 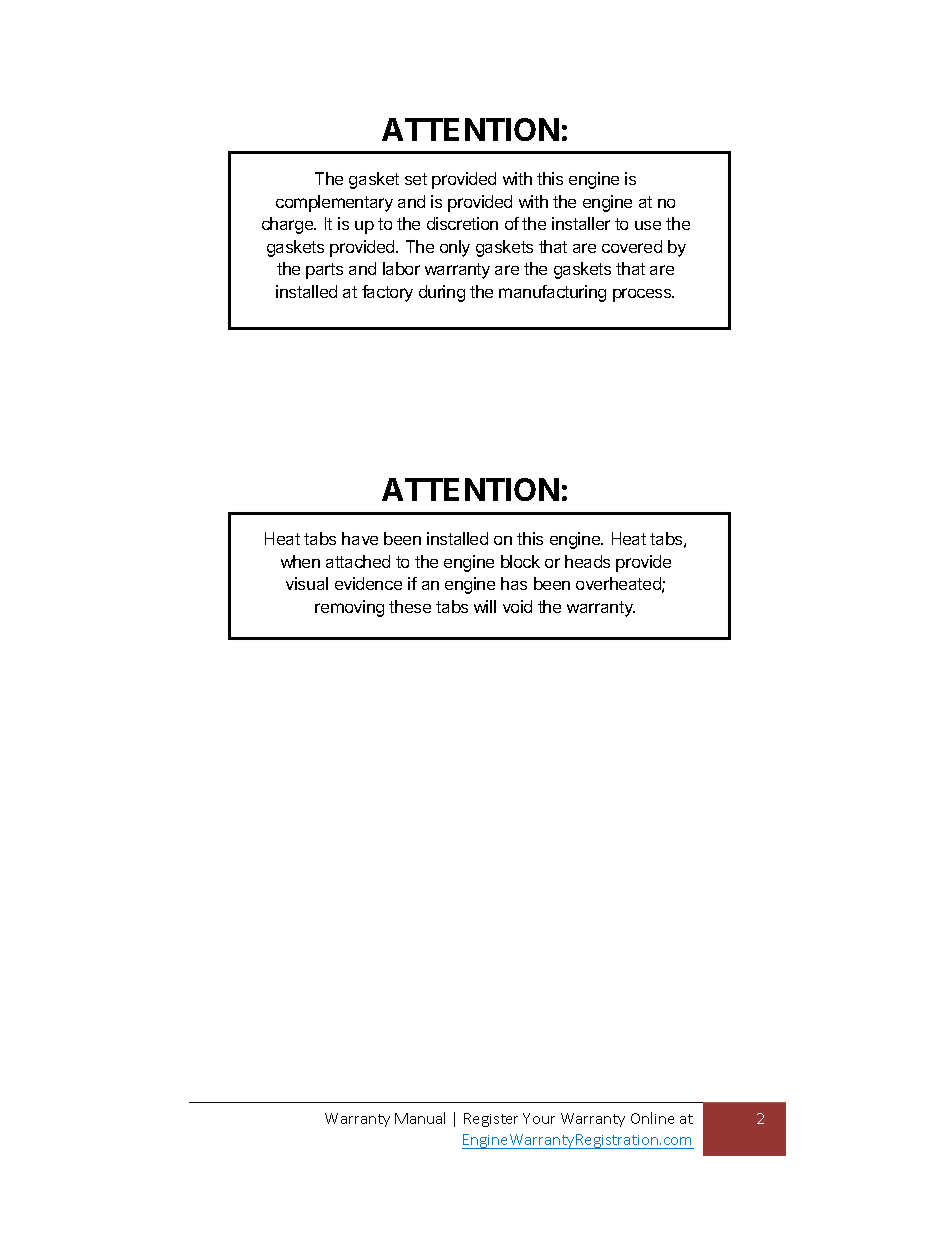 What do you see at coordinates (462, 223) in the document?
I see `discretion` at bounding box center [462, 223].
